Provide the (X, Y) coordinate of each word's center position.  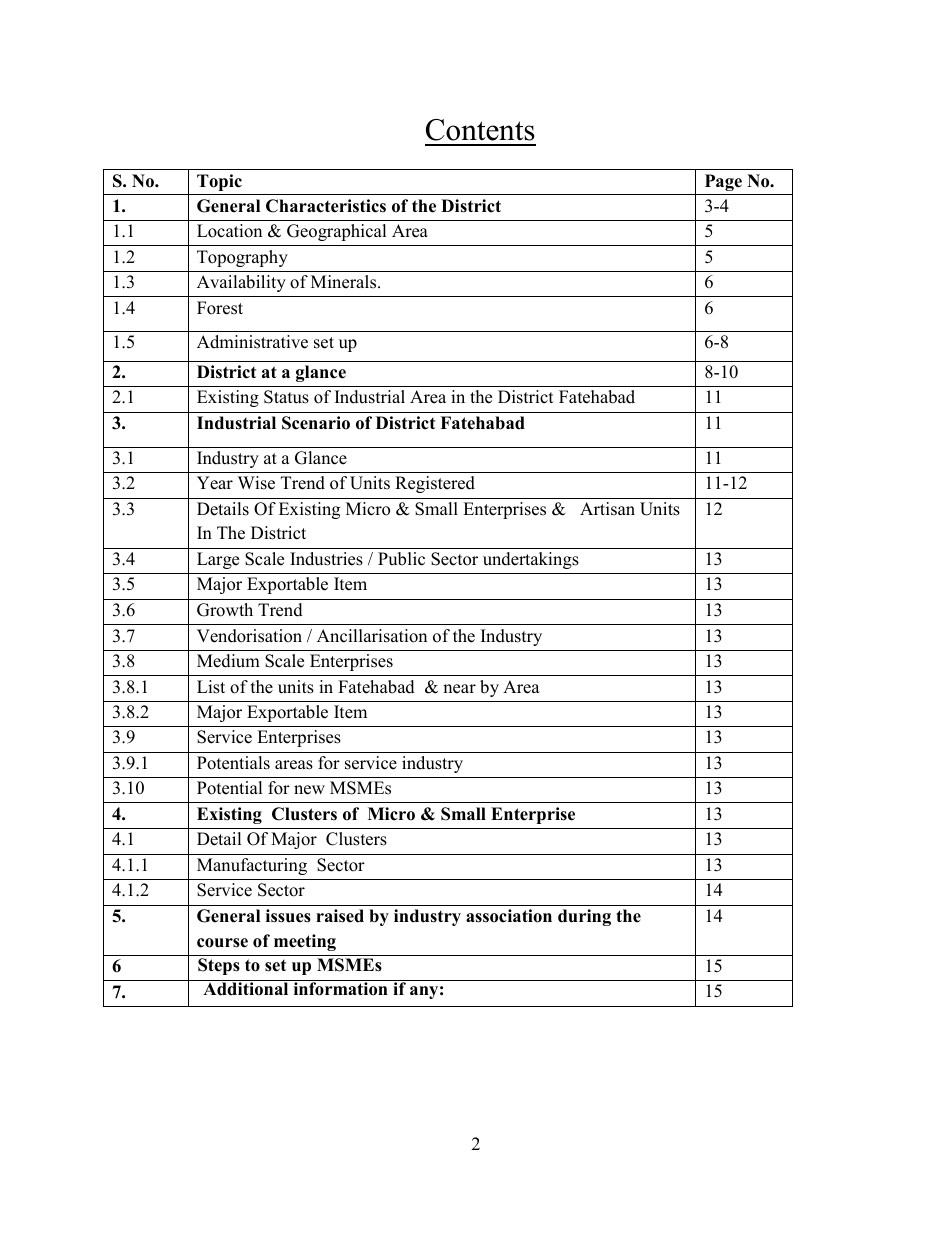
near (459, 689)
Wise (256, 483)
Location (229, 231)
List (211, 687)
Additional (246, 988)
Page (723, 182)
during (584, 917)
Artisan (607, 509)
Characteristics (326, 206)
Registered (435, 484)
